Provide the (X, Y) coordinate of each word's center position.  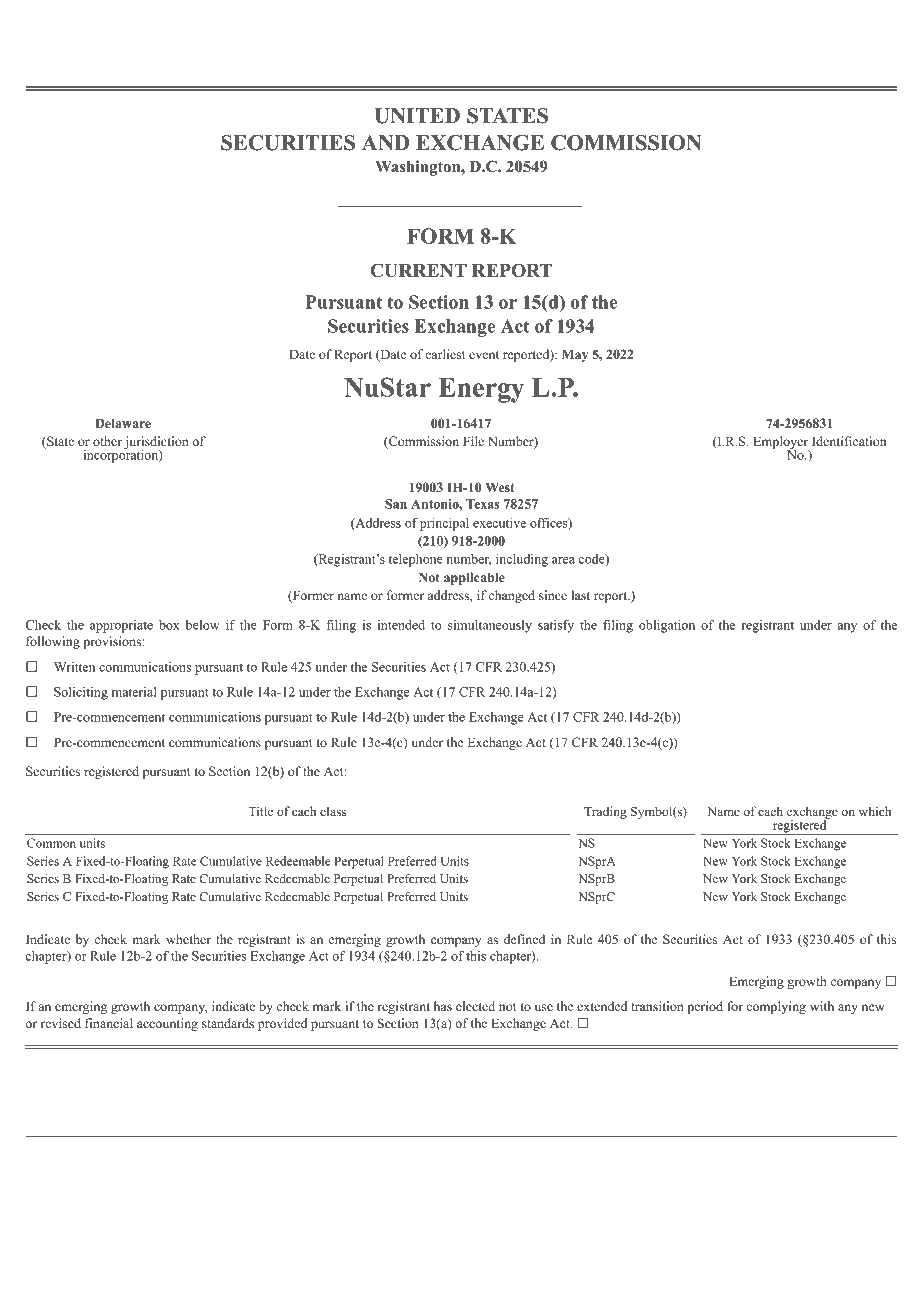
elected (475, 1006)
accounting (167, 1024)
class (333, 811)
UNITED (417, 116)
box (169, 625)
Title (260, 811)
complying (776, 1007)
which (875, 811)
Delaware (123, 423)
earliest (445, 354)
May (575, 355)
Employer (781, 444)
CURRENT (418, 270)
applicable (474, 578)
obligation (667, 626)
